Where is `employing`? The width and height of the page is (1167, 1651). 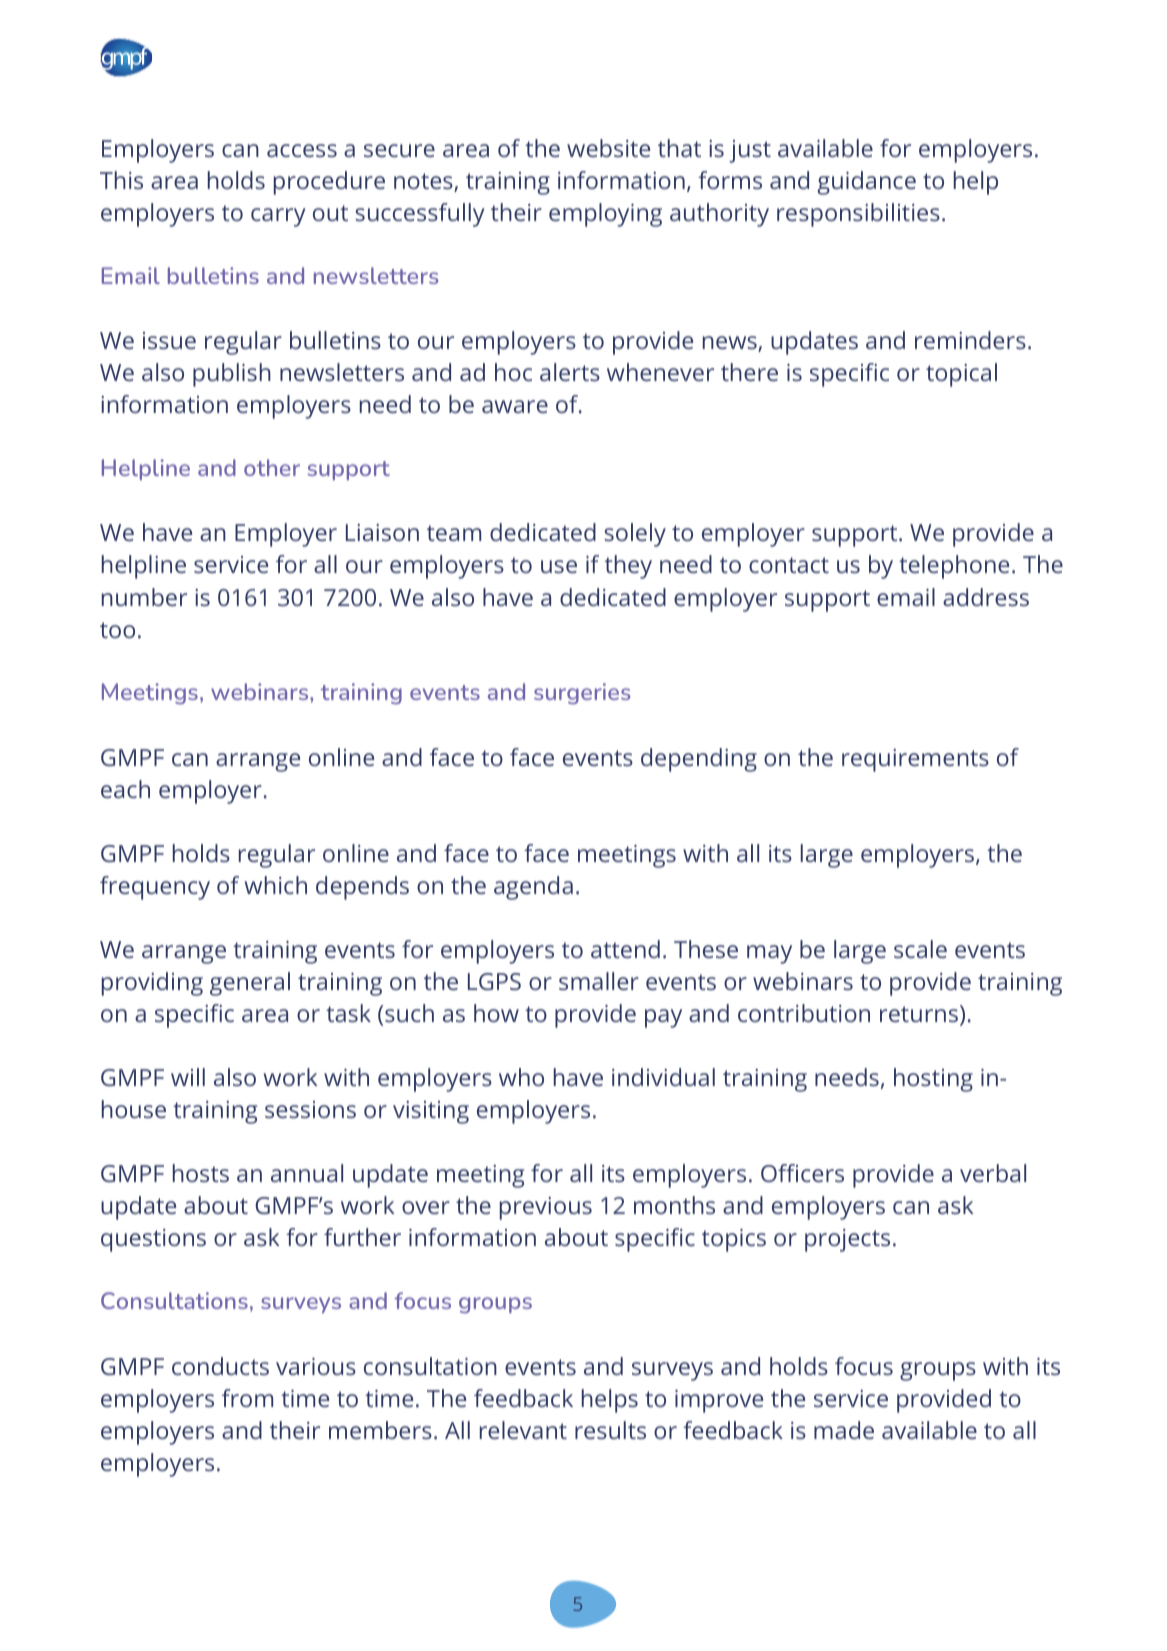 employing is located at coordinates (605, 215).
